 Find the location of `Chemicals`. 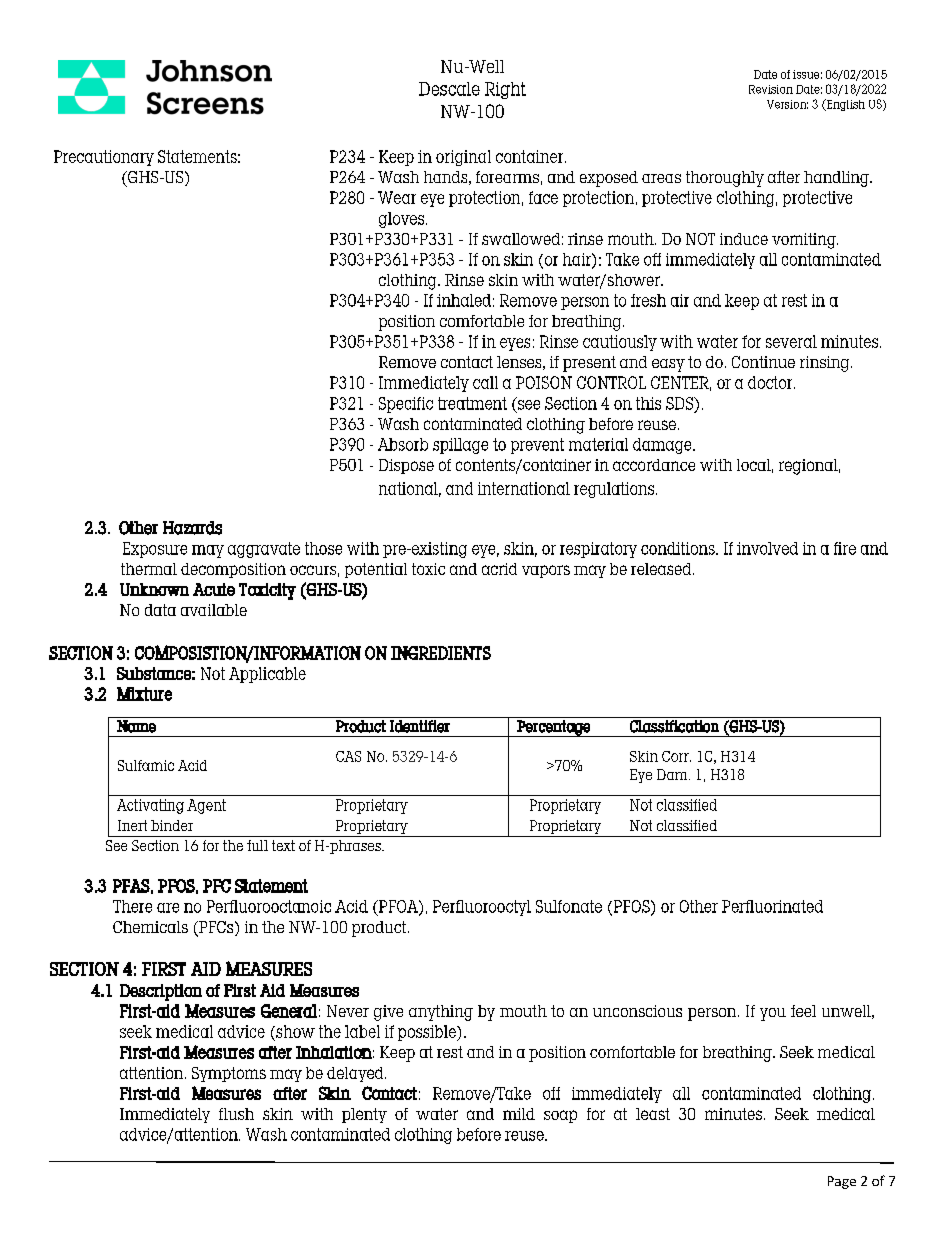

Chemicals is located at coordinates (150, 927).
